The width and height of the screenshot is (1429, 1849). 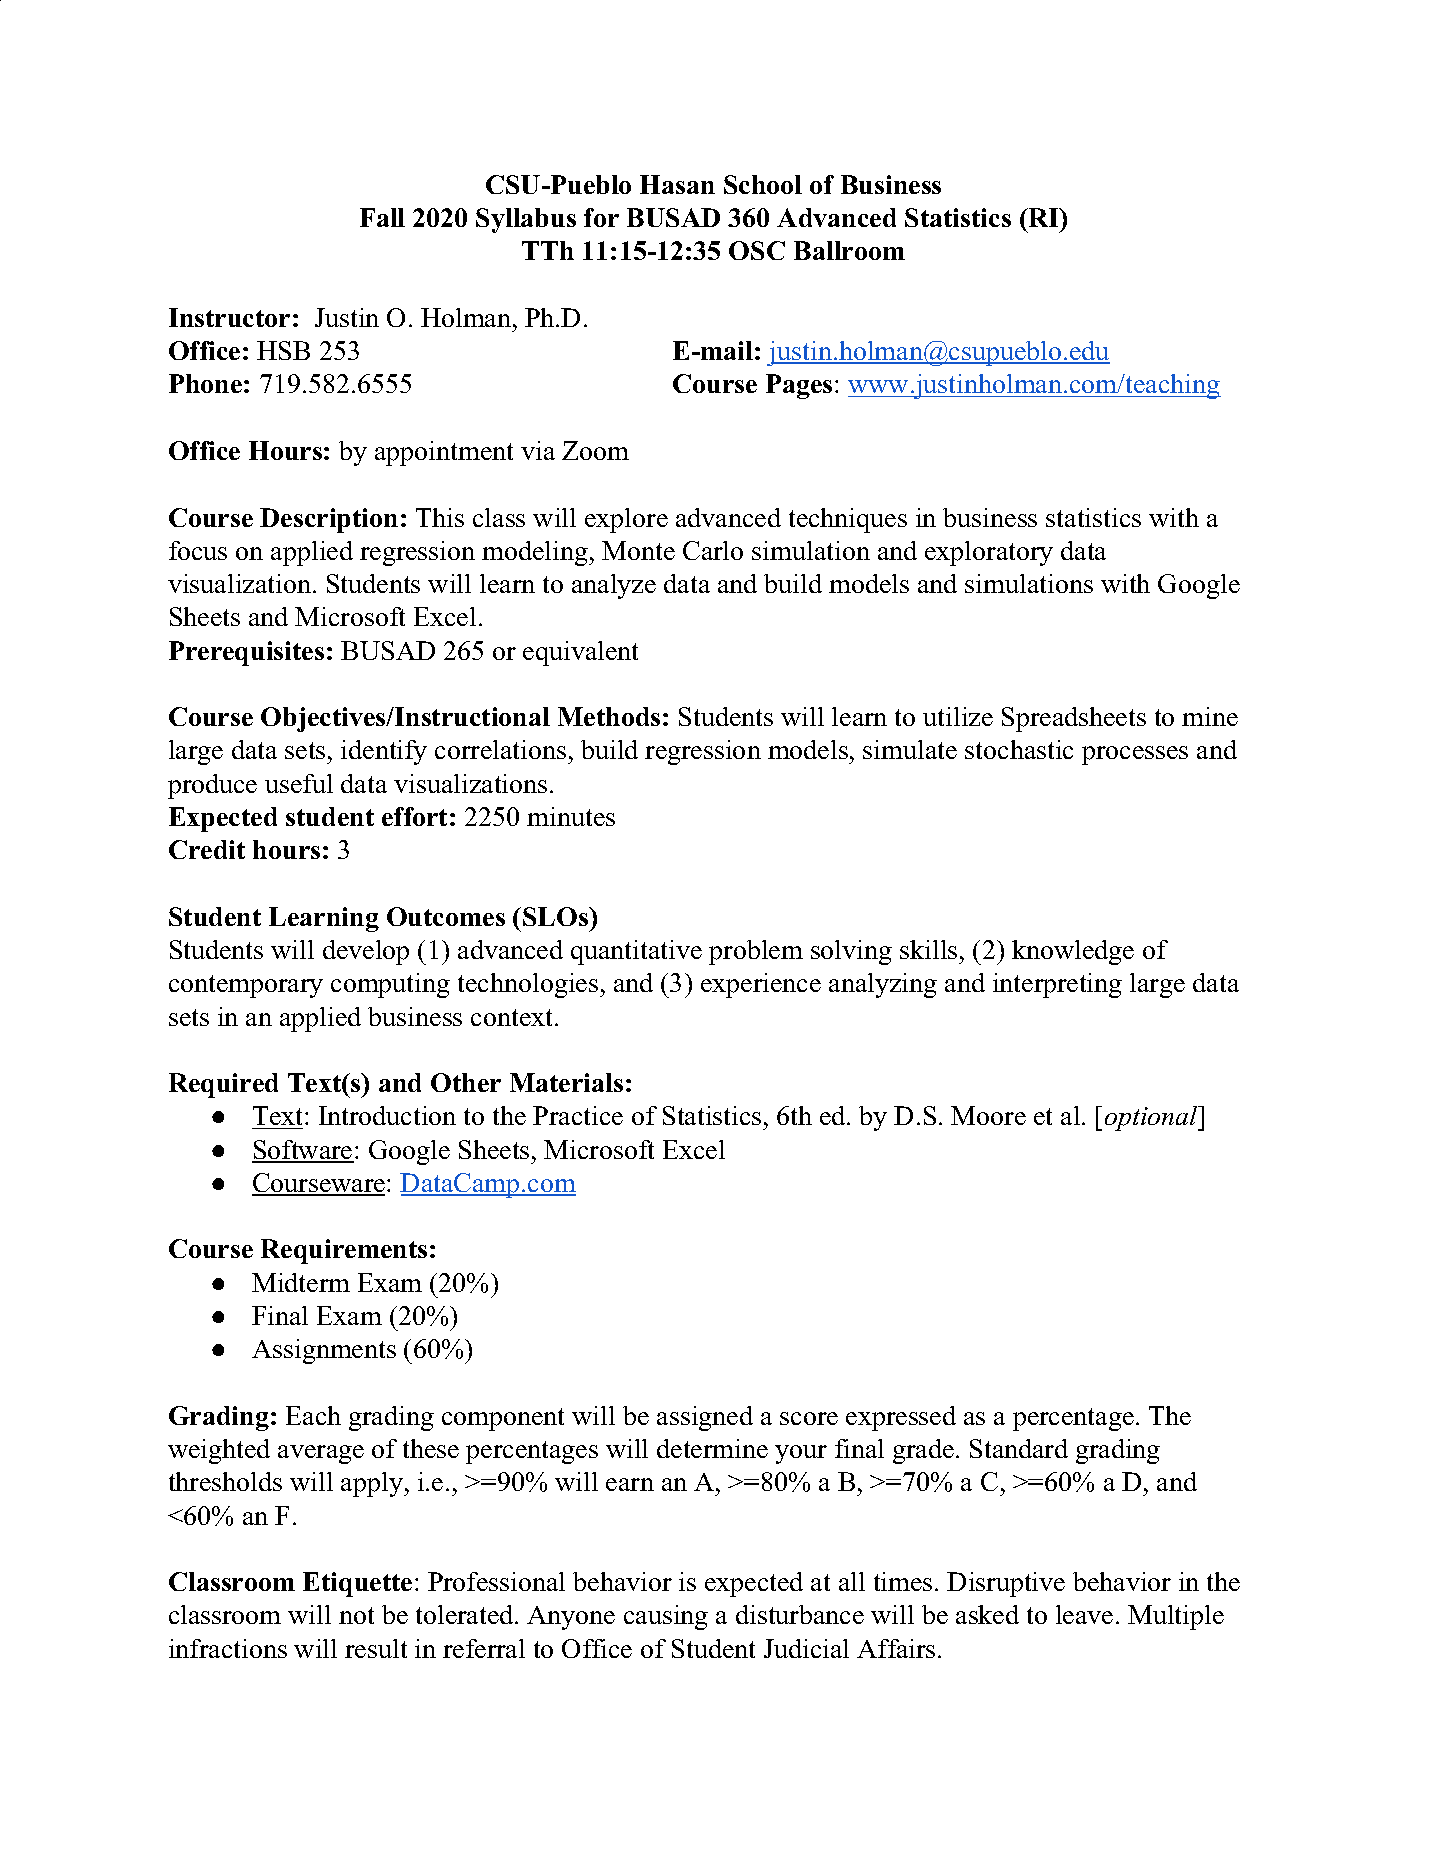 What do you see at coordinates (677, 184) in the screenshot?
I see `Hasan` at bounding box center [677, 184].
